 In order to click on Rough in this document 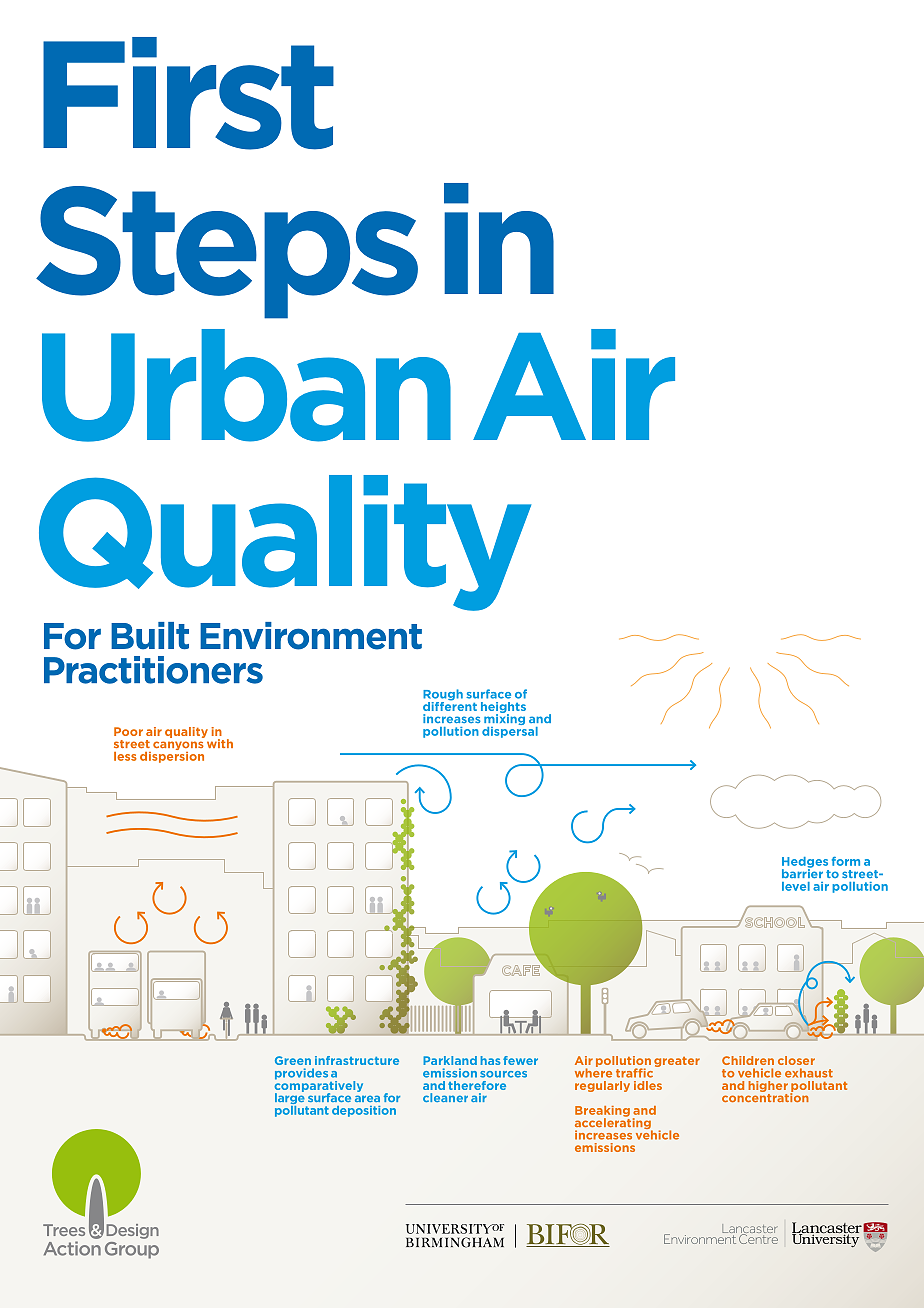, I will do `click(443, 696)`.
